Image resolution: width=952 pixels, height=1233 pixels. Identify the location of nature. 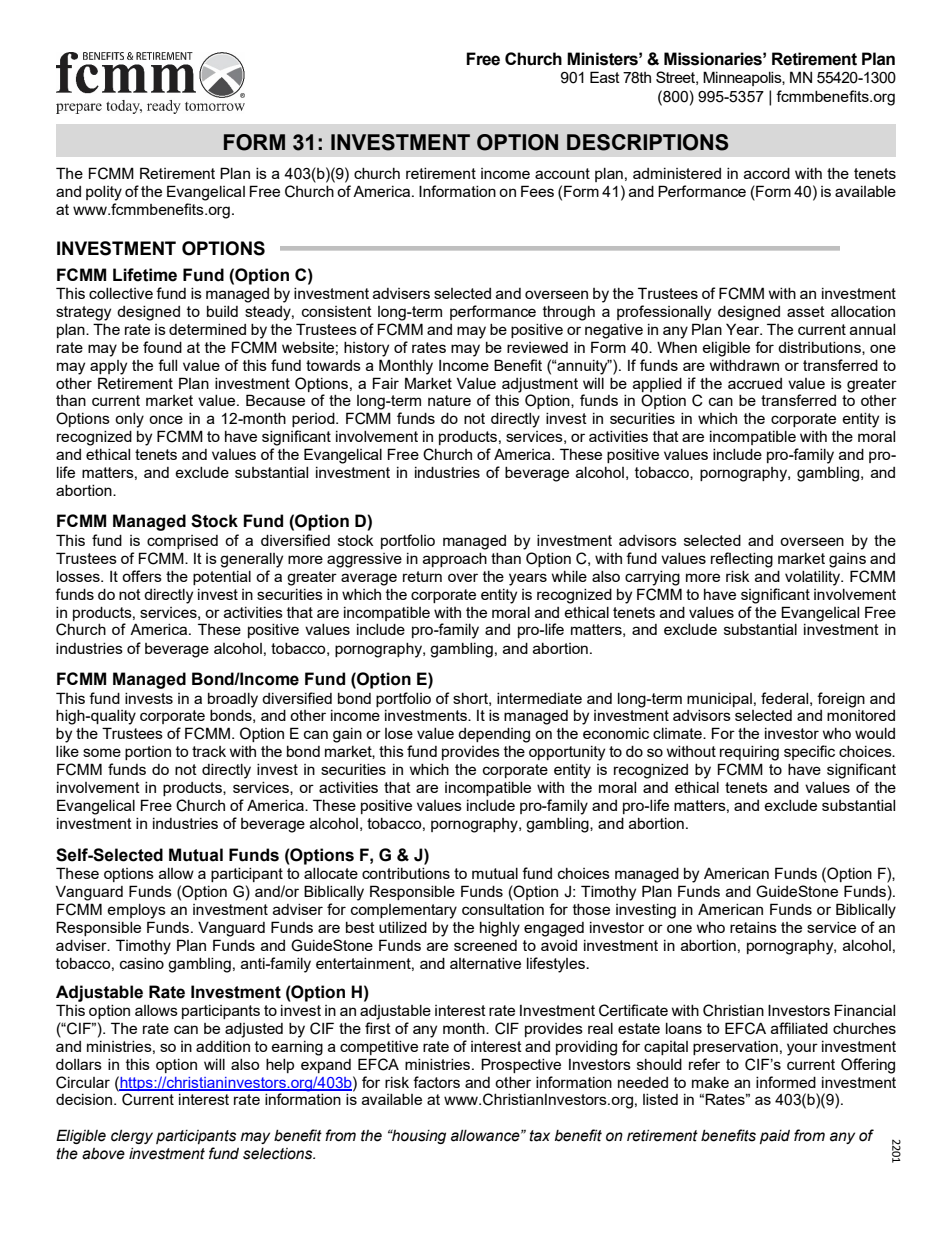
(449, 400).
